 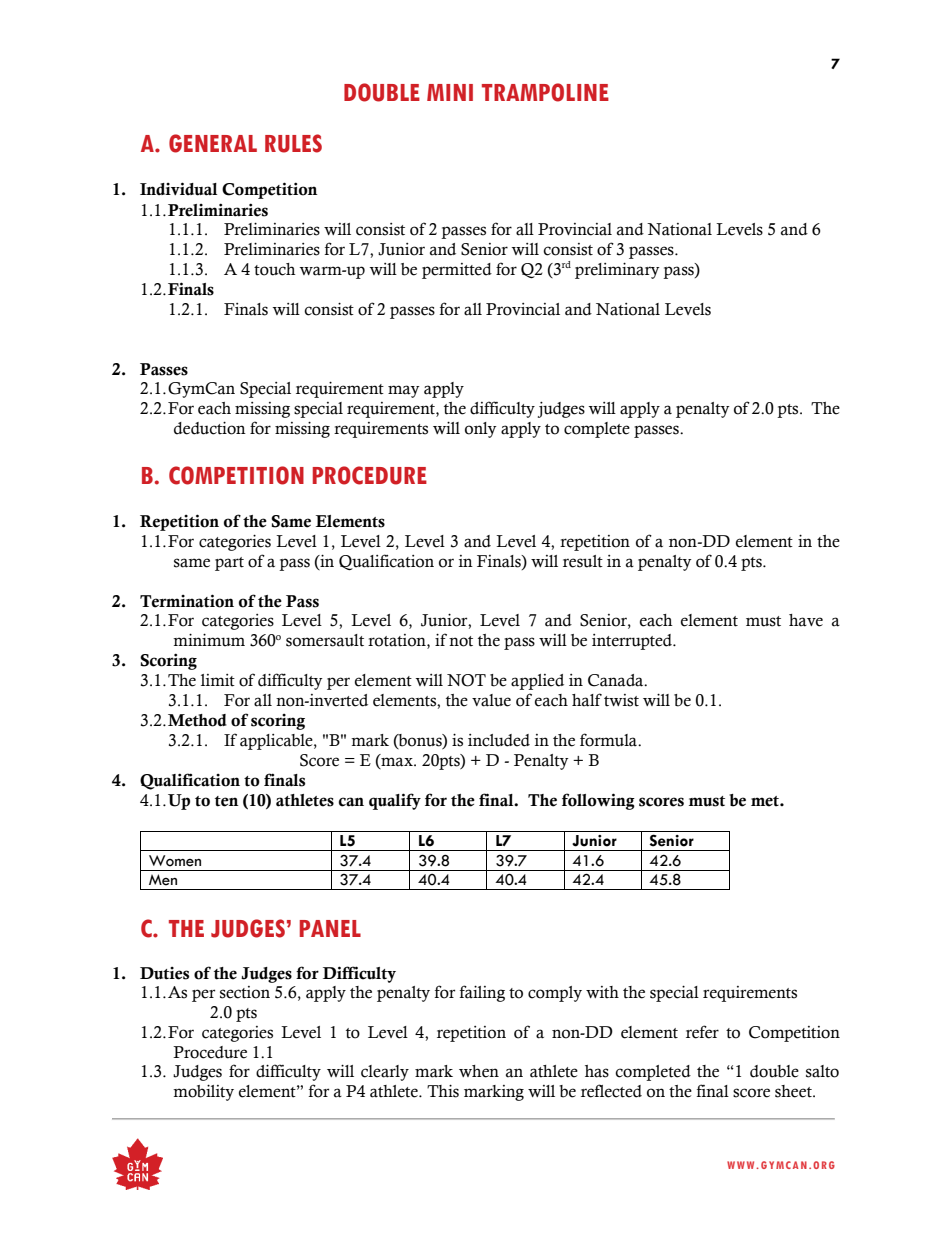 I want to click on preliminary, so click(x=617, y=270).
